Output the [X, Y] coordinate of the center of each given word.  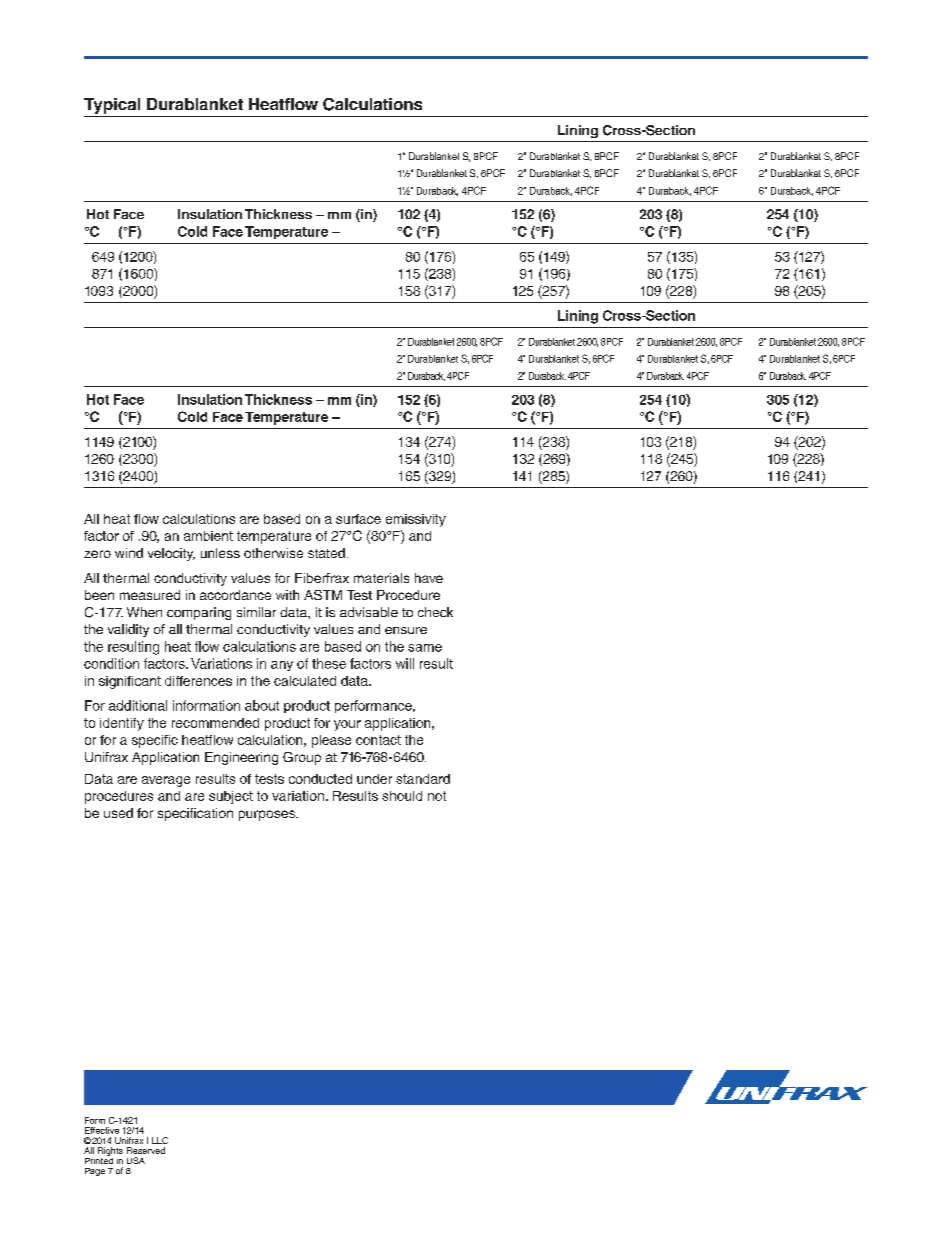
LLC [160, 1140]
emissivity [416, 520]
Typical [112, 106]
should [402, 796]
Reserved [146, 1150]
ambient [208, 536]
